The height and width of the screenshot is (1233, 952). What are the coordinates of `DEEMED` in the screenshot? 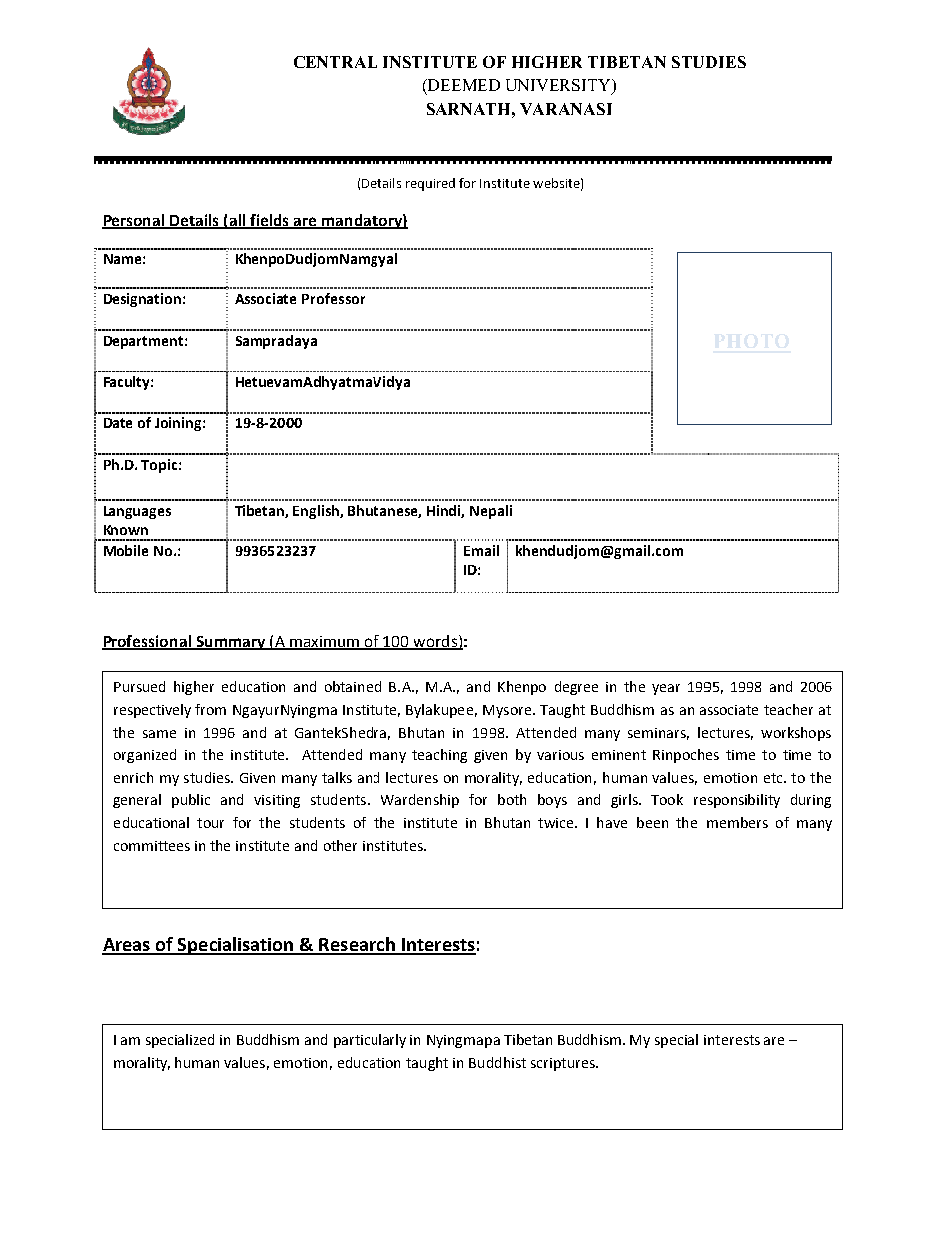 It's located at (463, 85).
